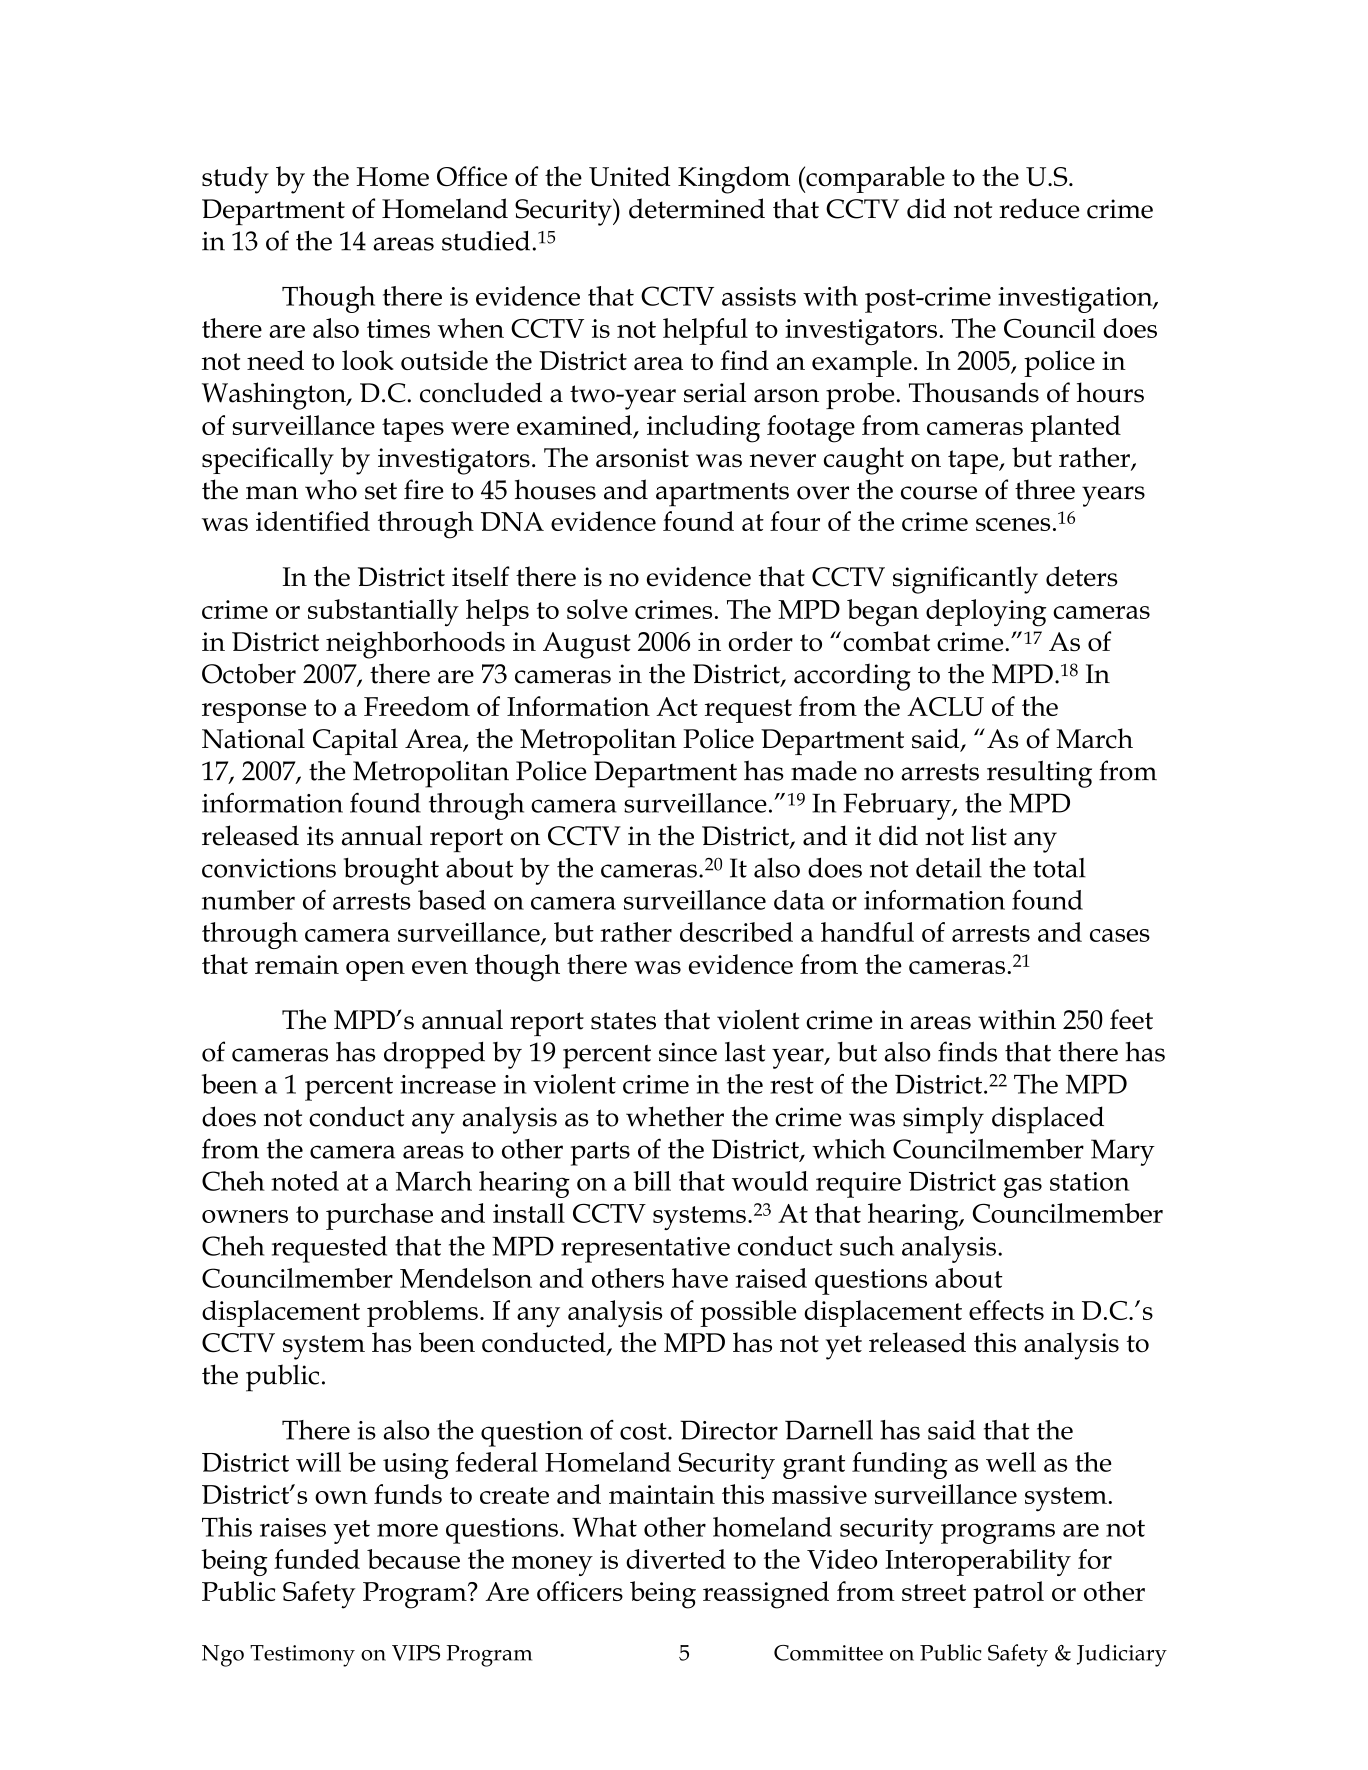 The height and width of the image is (1770, 1368). Describe the element at coordinates (1059, 868) in the image. I see `total` at that location.
